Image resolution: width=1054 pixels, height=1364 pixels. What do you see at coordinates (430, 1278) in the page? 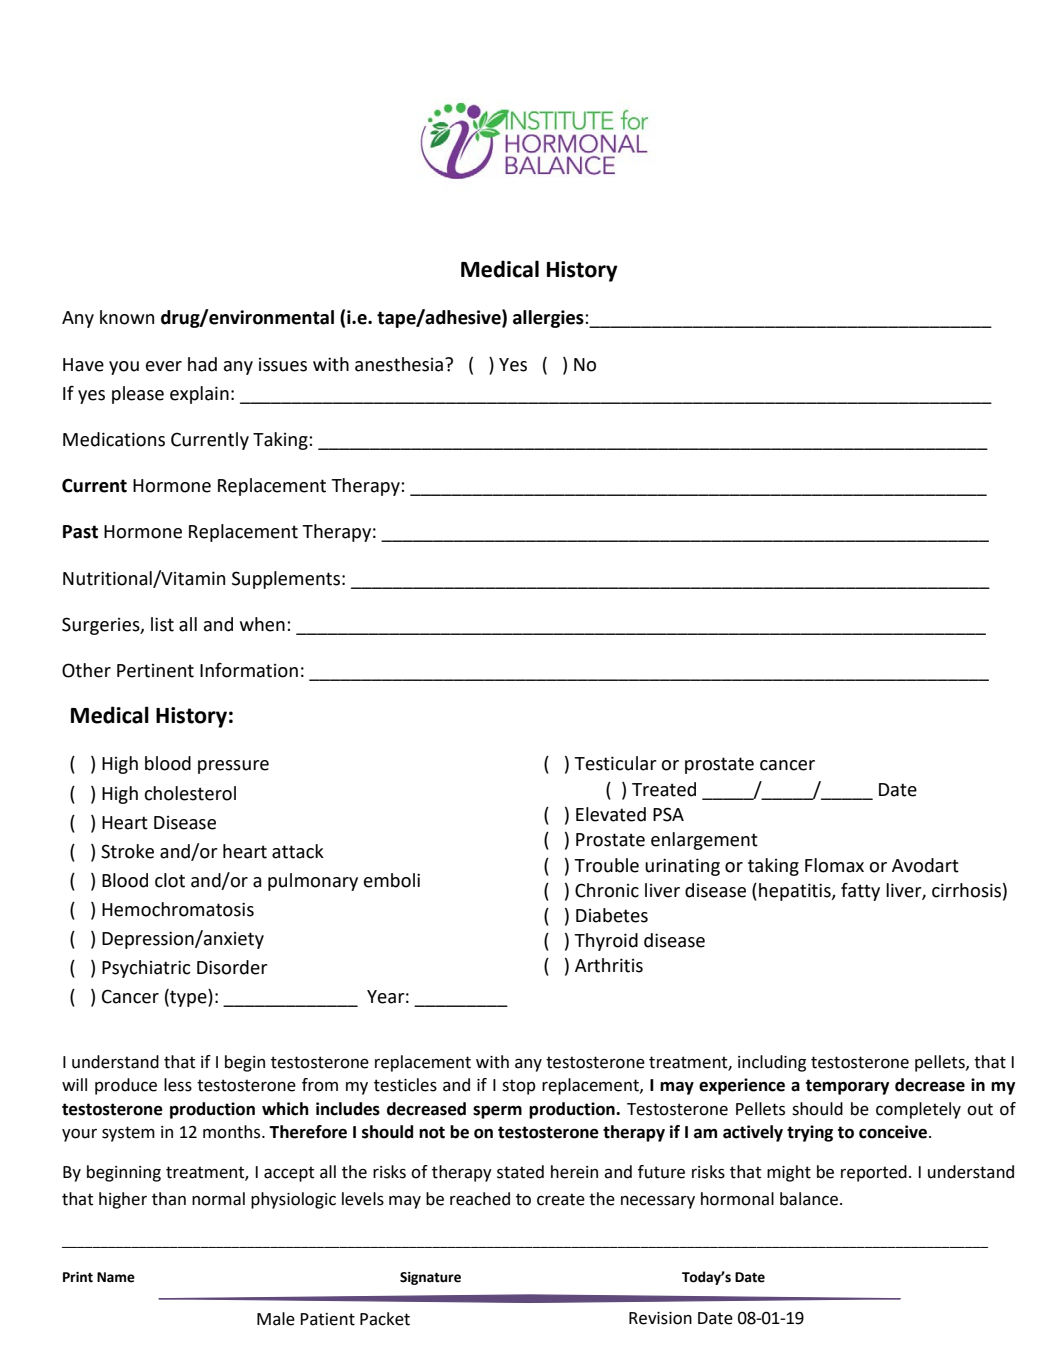
I see `Signature` at bounding box center [430, 1278].
